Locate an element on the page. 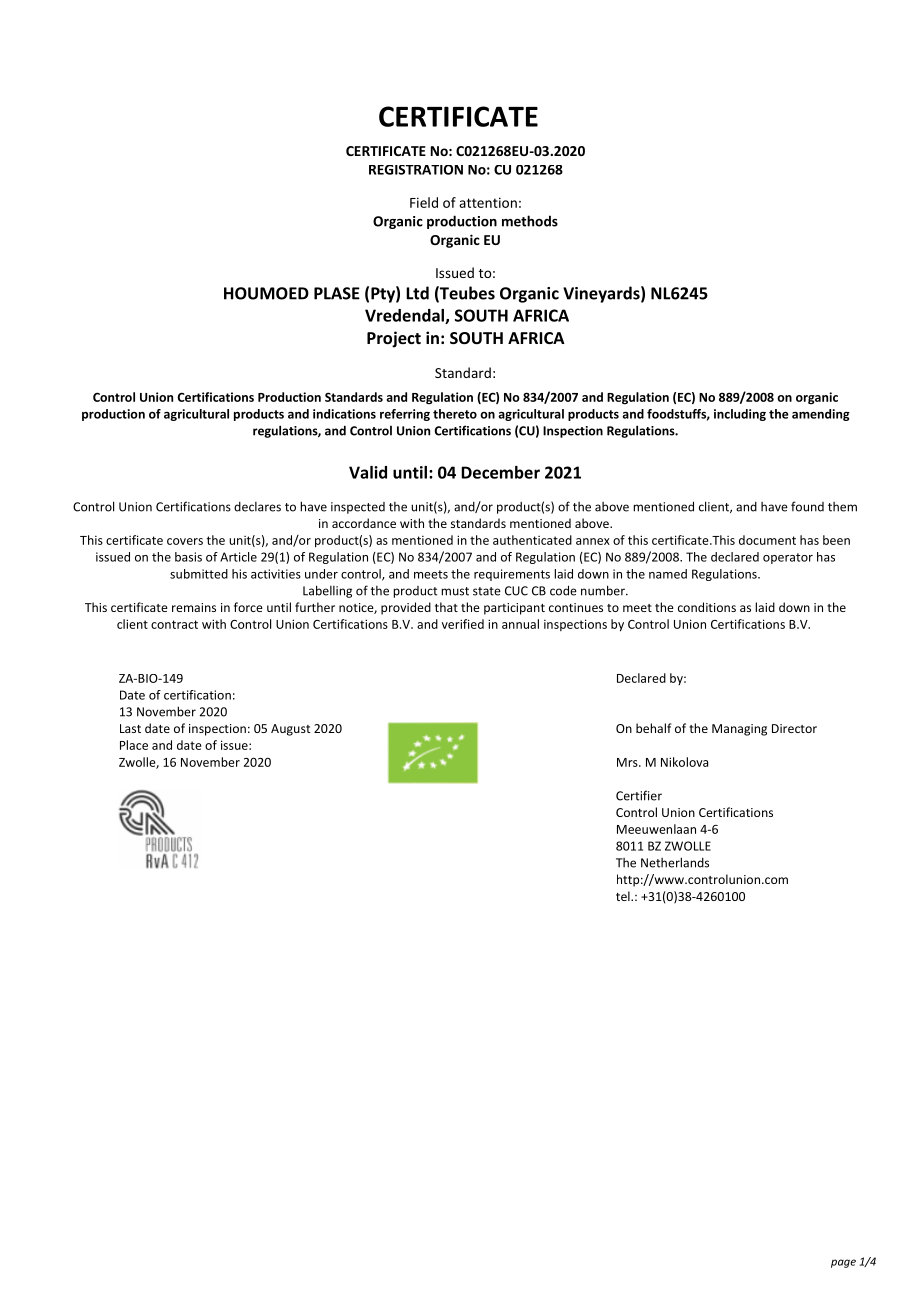 The image size is (924, 1308). page is located at coordinates (843, 1263).
